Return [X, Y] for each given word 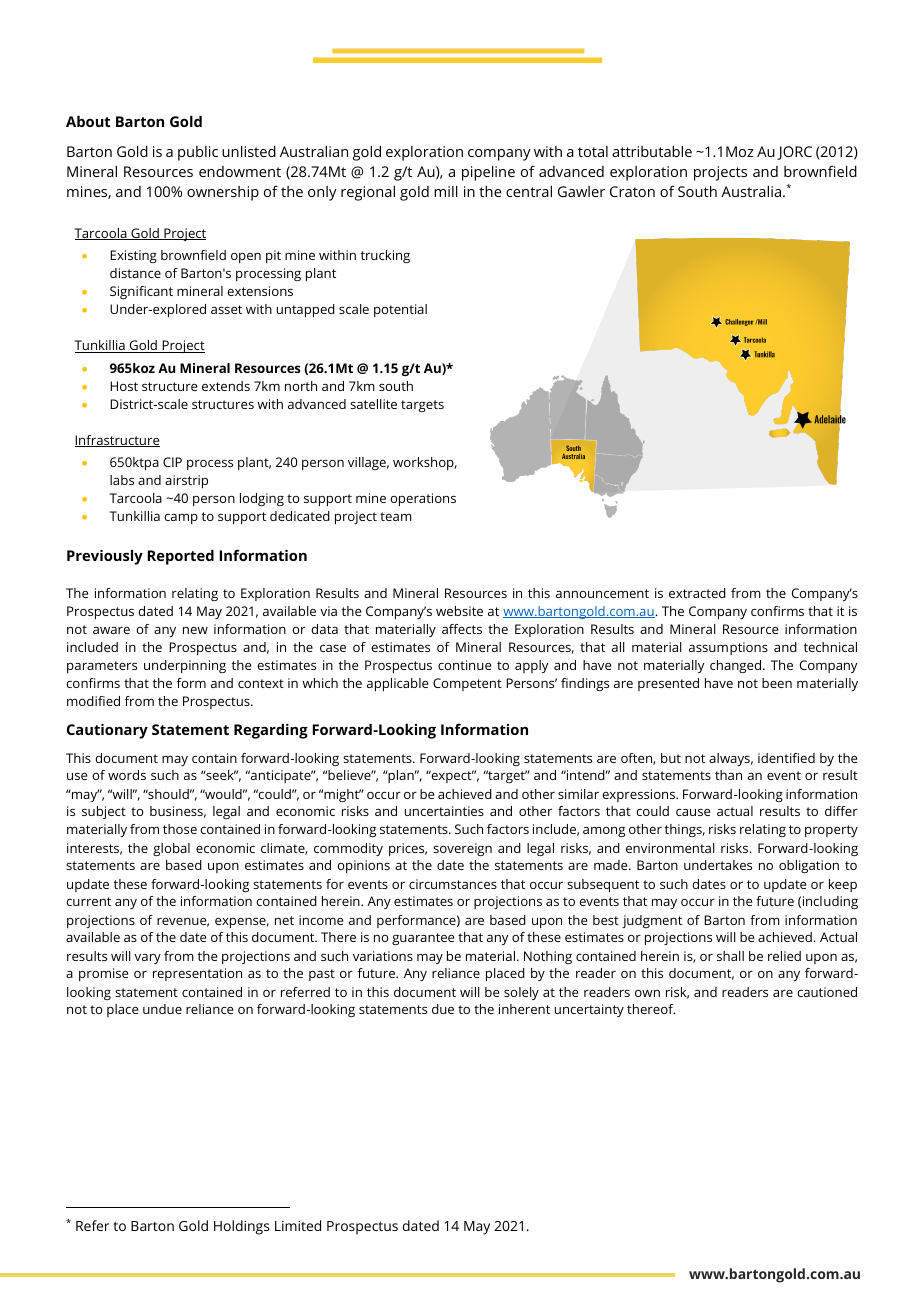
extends [226, 386]
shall [730, 956]
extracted [697, 593]
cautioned [827, 992]
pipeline [488, 173]
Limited [298, 1225]
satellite [373, 404]
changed [735, 666]
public [198, 153]
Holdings [241, 1227]
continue [464, 665]
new [195, 630]
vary [147, 959]
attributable [652, 151]
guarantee [423, 939]
